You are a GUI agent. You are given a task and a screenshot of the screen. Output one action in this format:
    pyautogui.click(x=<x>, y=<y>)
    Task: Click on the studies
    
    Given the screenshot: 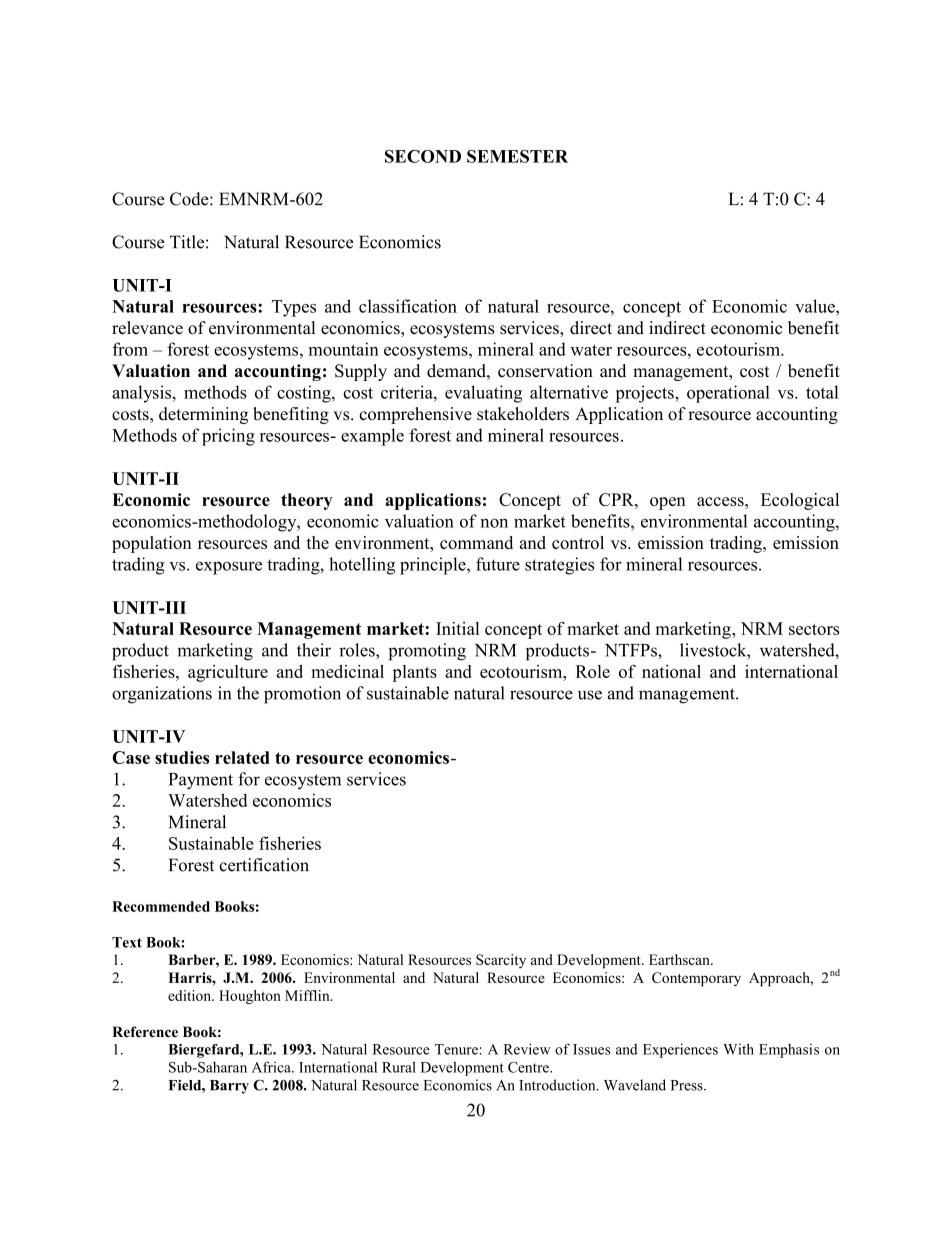 What is the action you would take?
    pyautogui.click(x=182, y=757)
